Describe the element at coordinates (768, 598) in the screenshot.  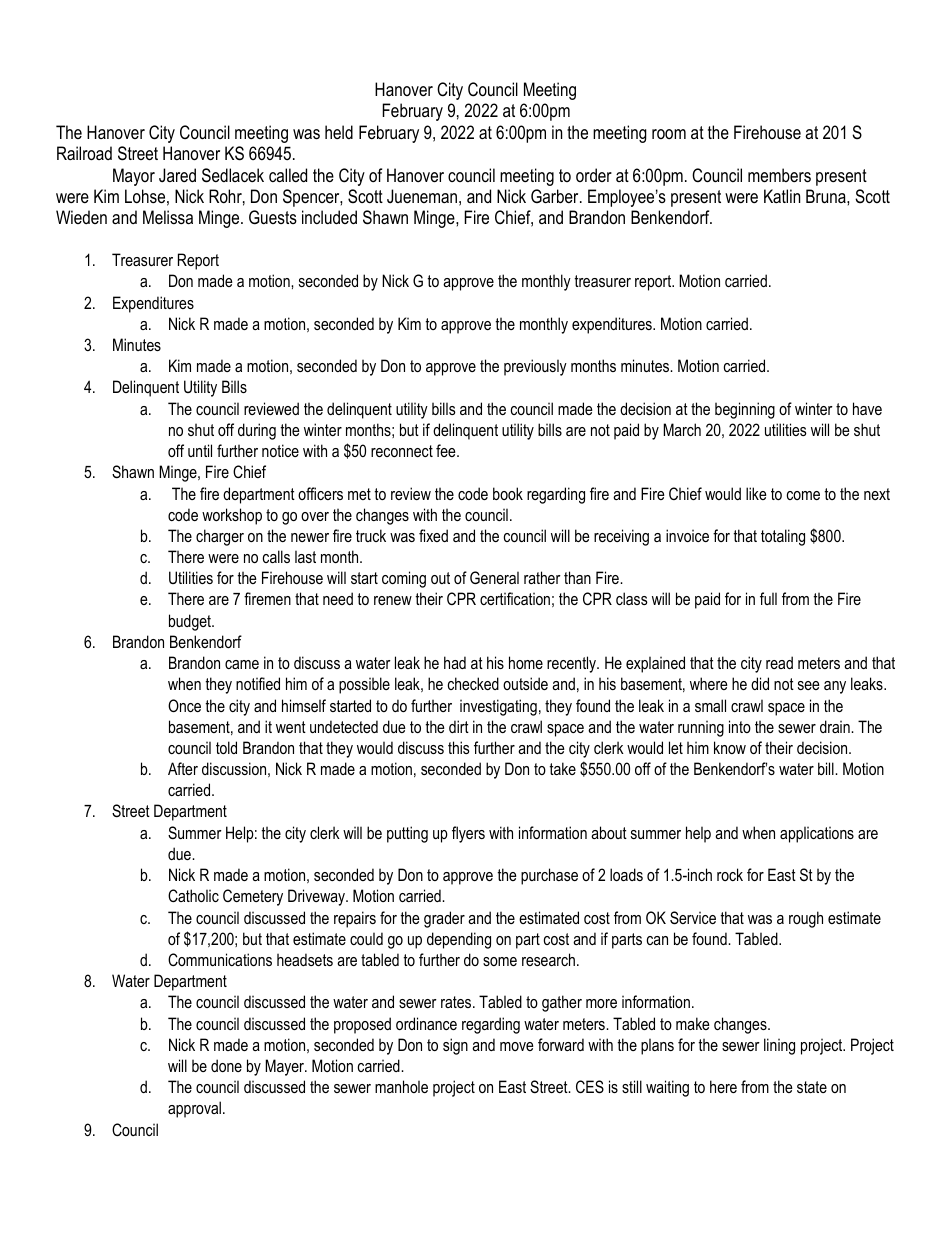
I see `full` at that location.
